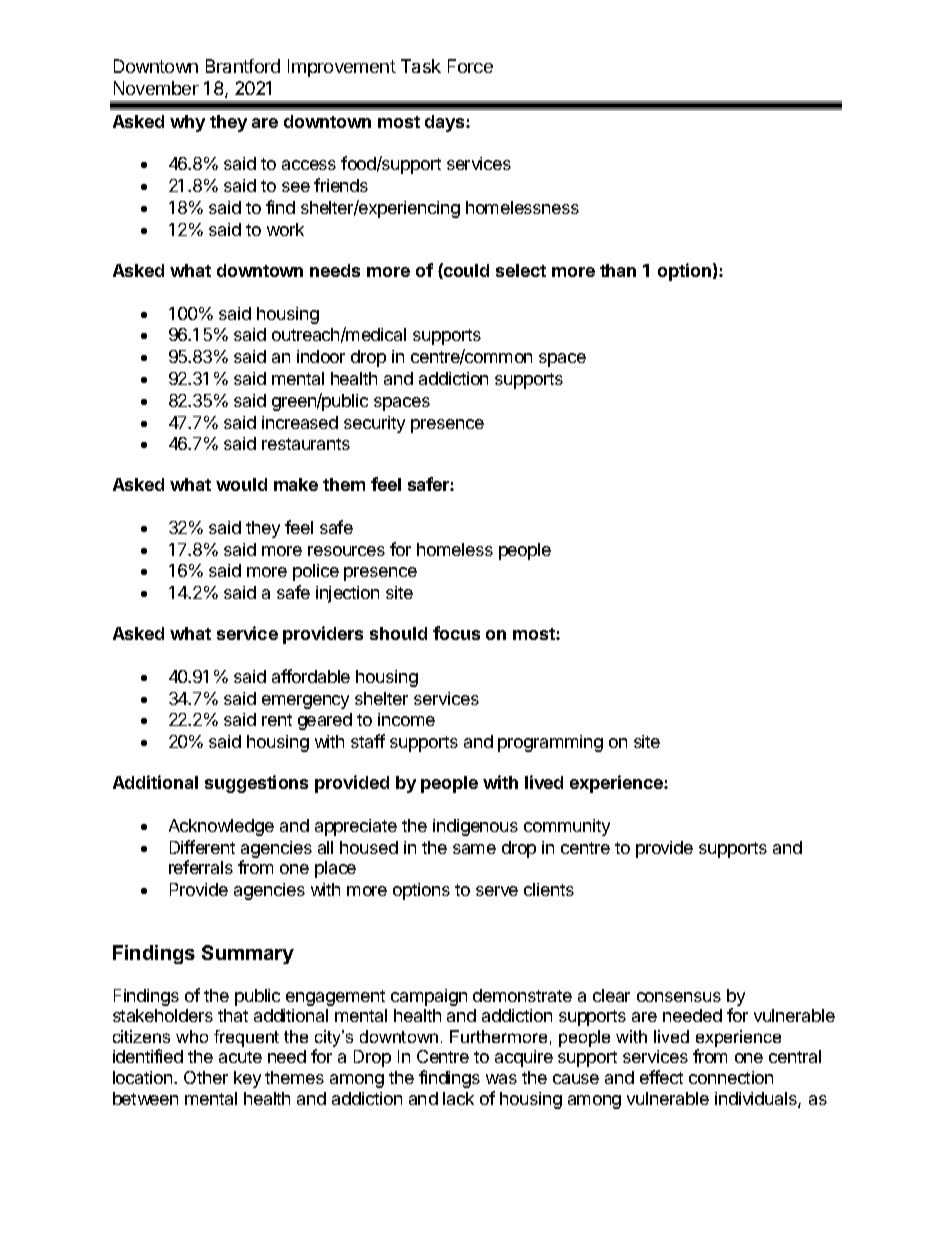  What do you see at coordinates (521, 270) in the image?
I see `select` at bounding box center [521, 270].
